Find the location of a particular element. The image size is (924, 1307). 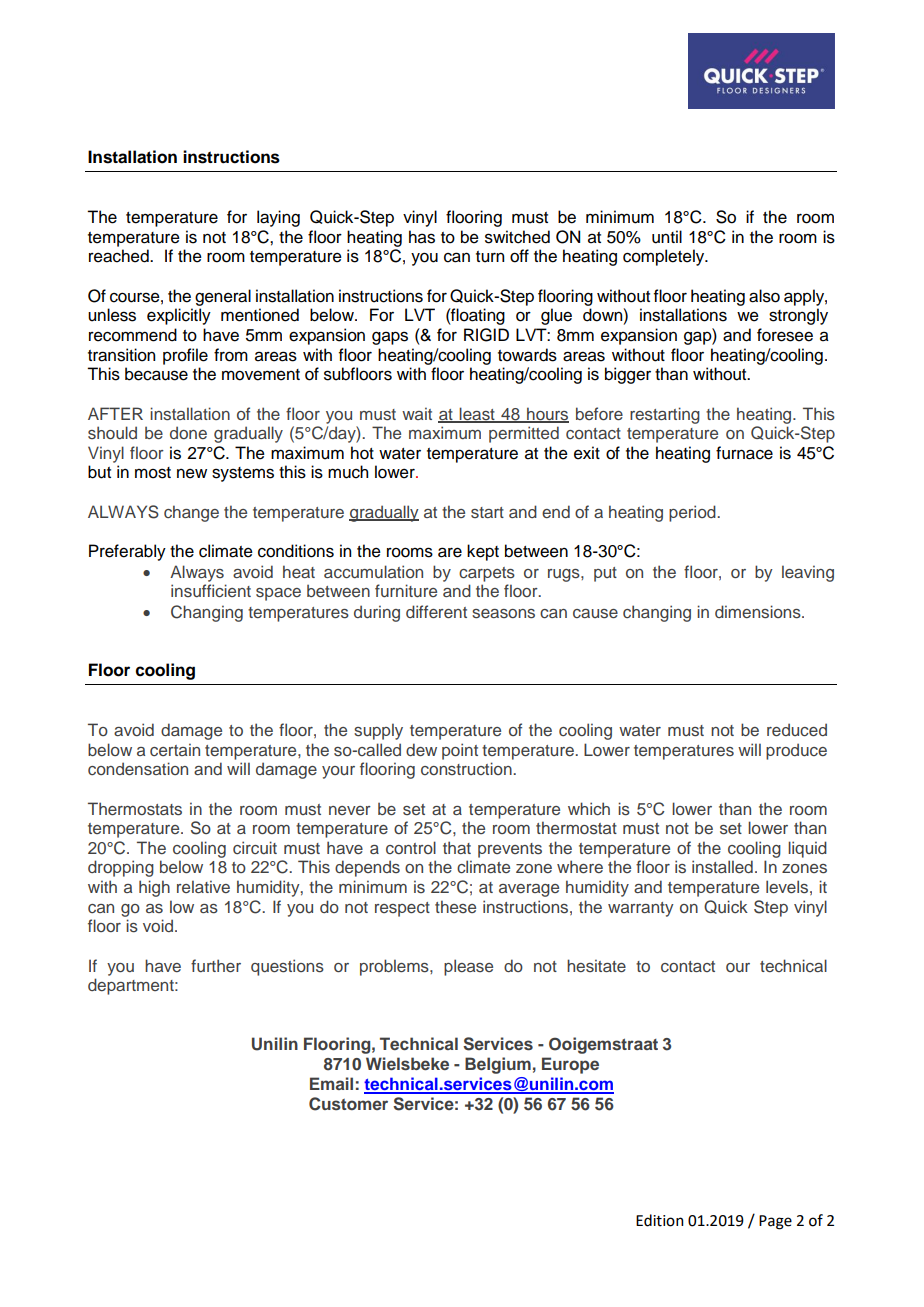

Customer is located at coordinates (348, 1104).
